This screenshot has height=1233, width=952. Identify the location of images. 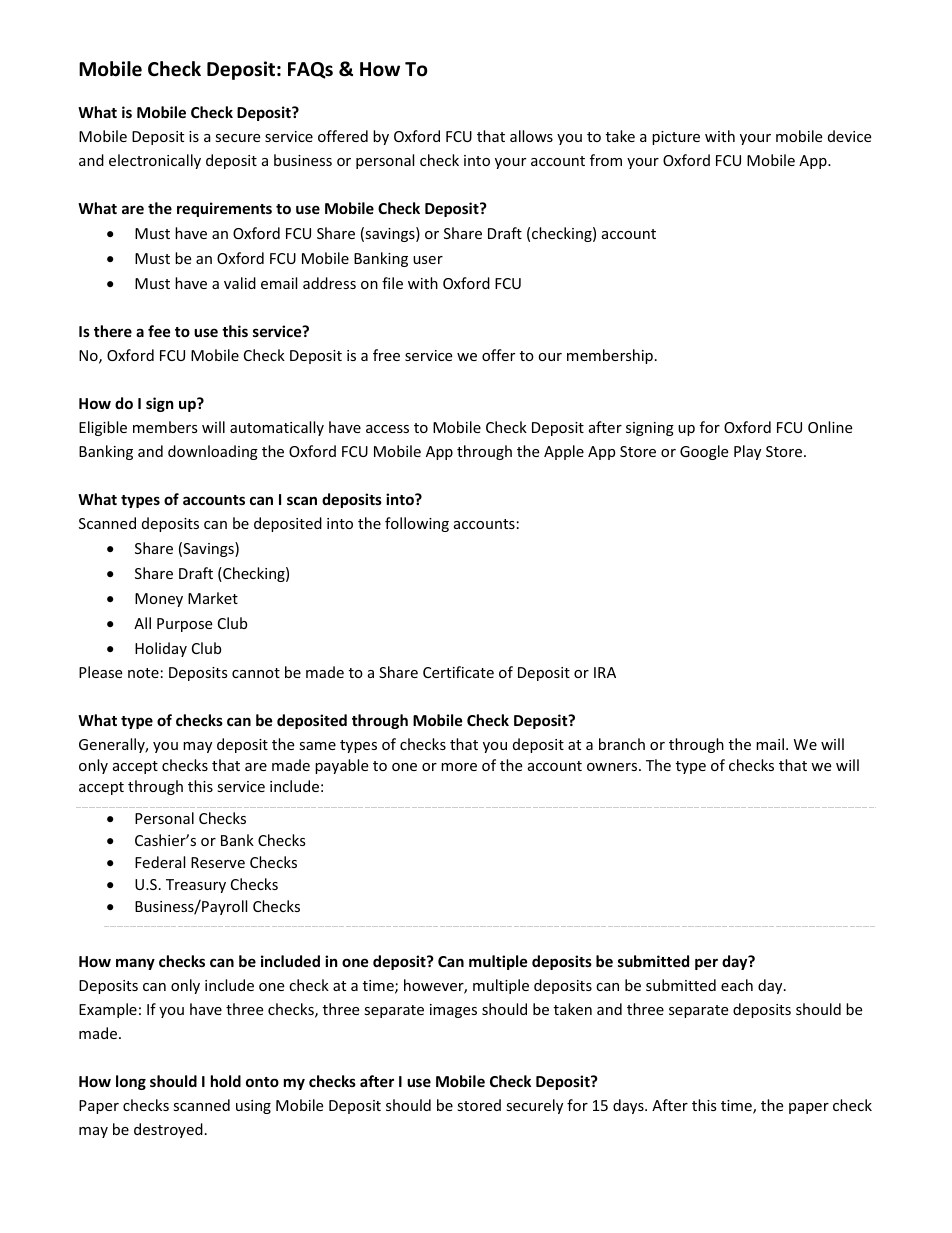
(453, 1011).
